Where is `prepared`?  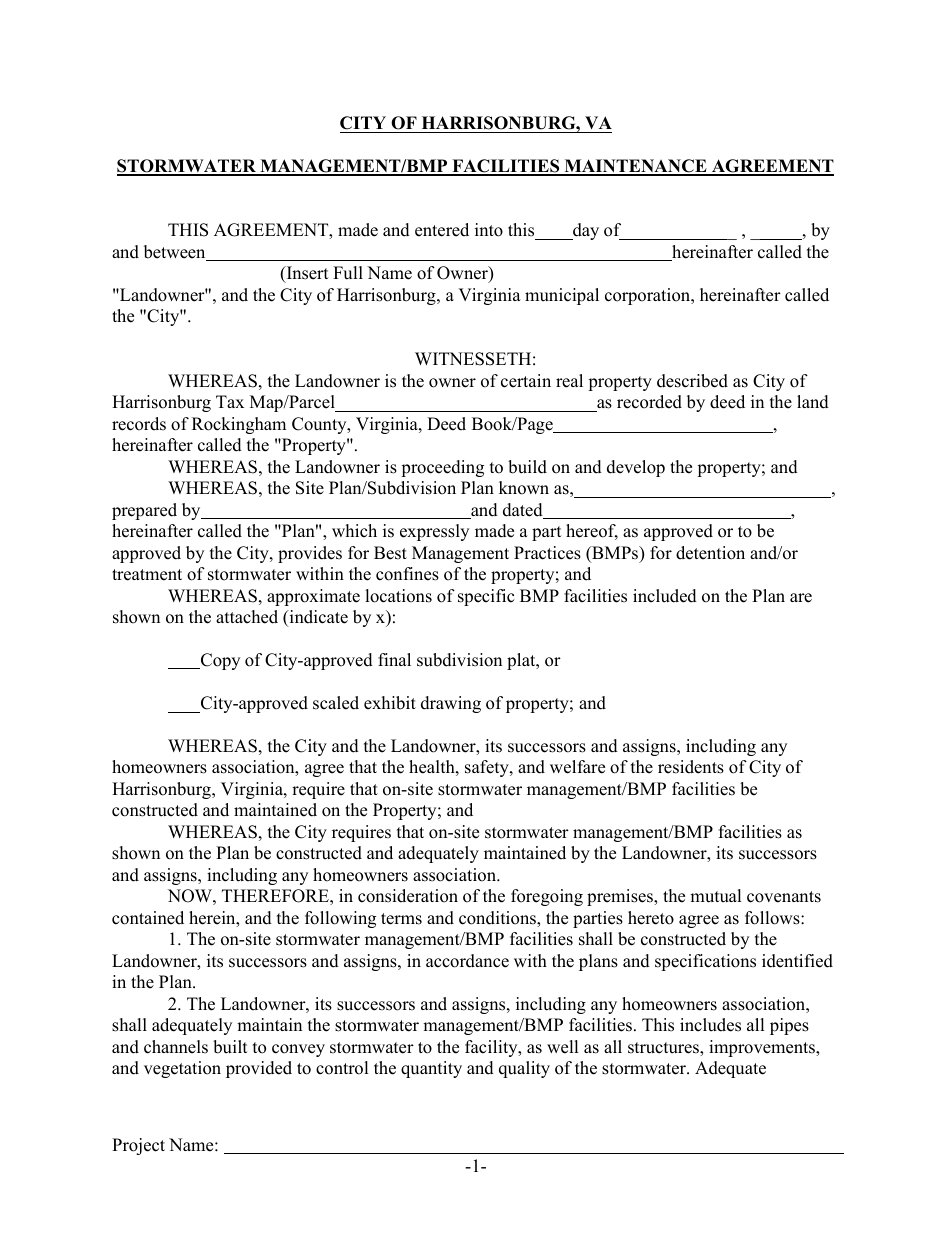
prepared is located at coordinates (144, 511).
